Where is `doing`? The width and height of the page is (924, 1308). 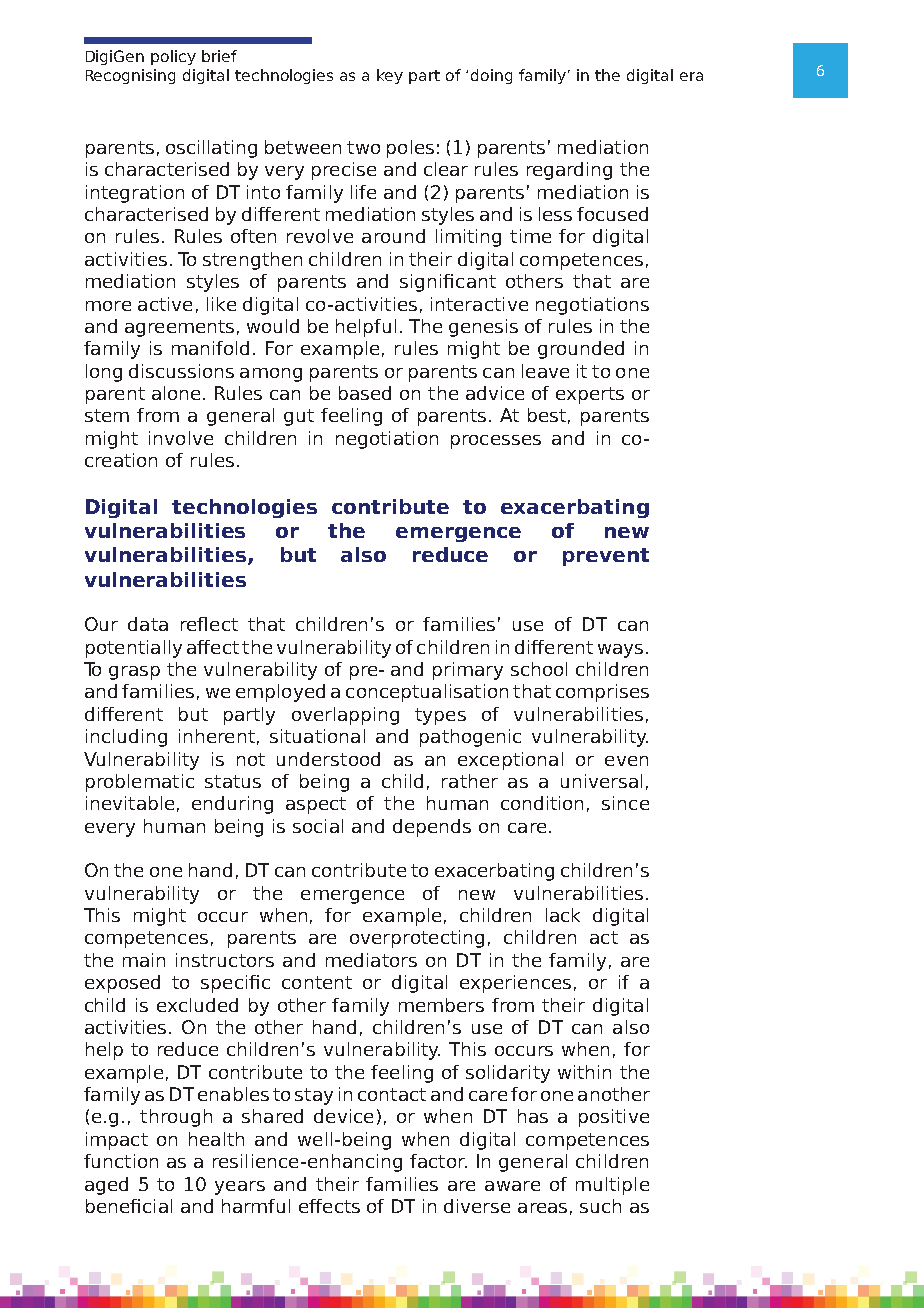 doing is located at coordinates (491, 76).
